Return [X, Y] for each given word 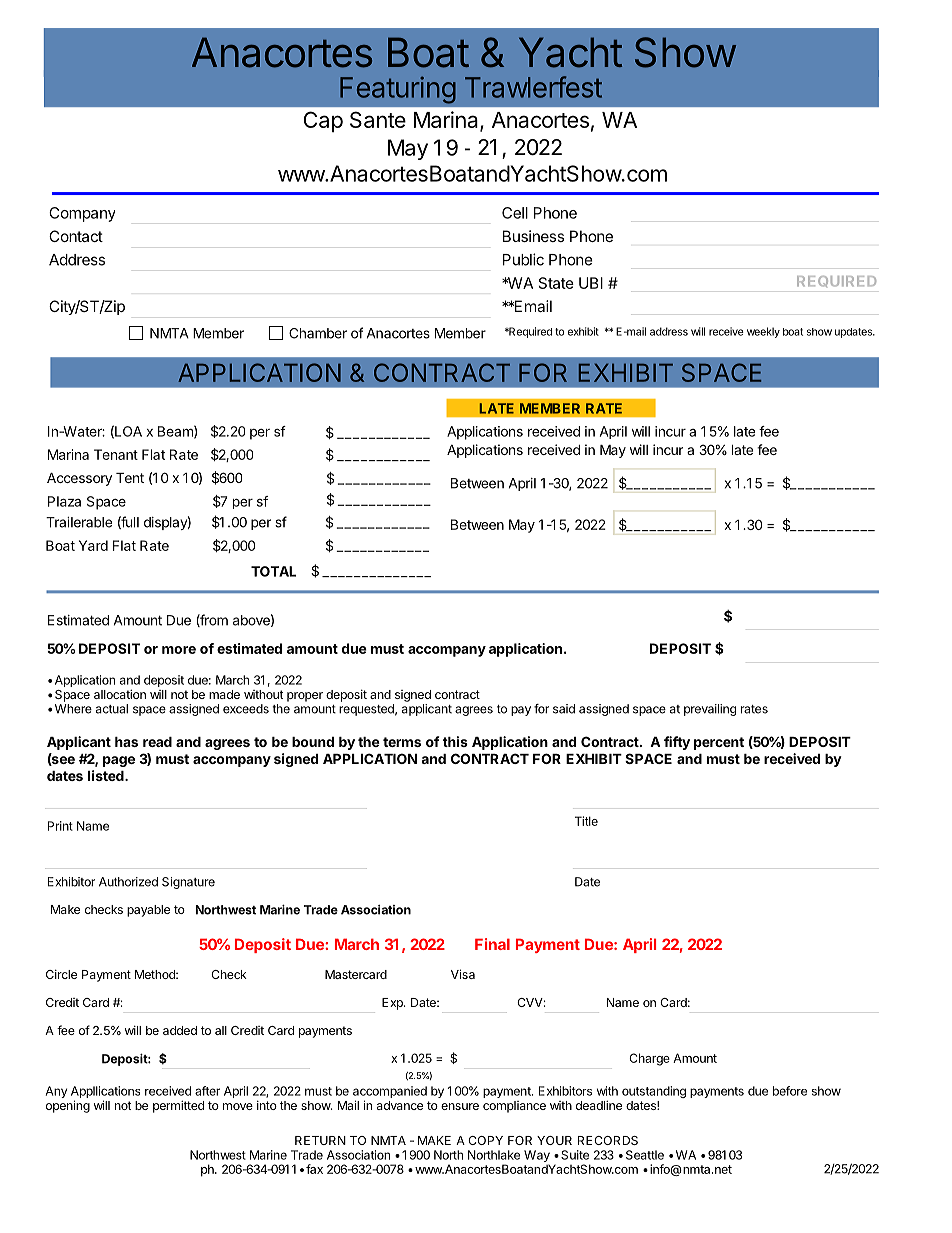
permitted [178, 1106]
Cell [515, 213]
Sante [378, 119]
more [179, 650]
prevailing [710, 710]
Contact [76, 236]
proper [305, 697]
